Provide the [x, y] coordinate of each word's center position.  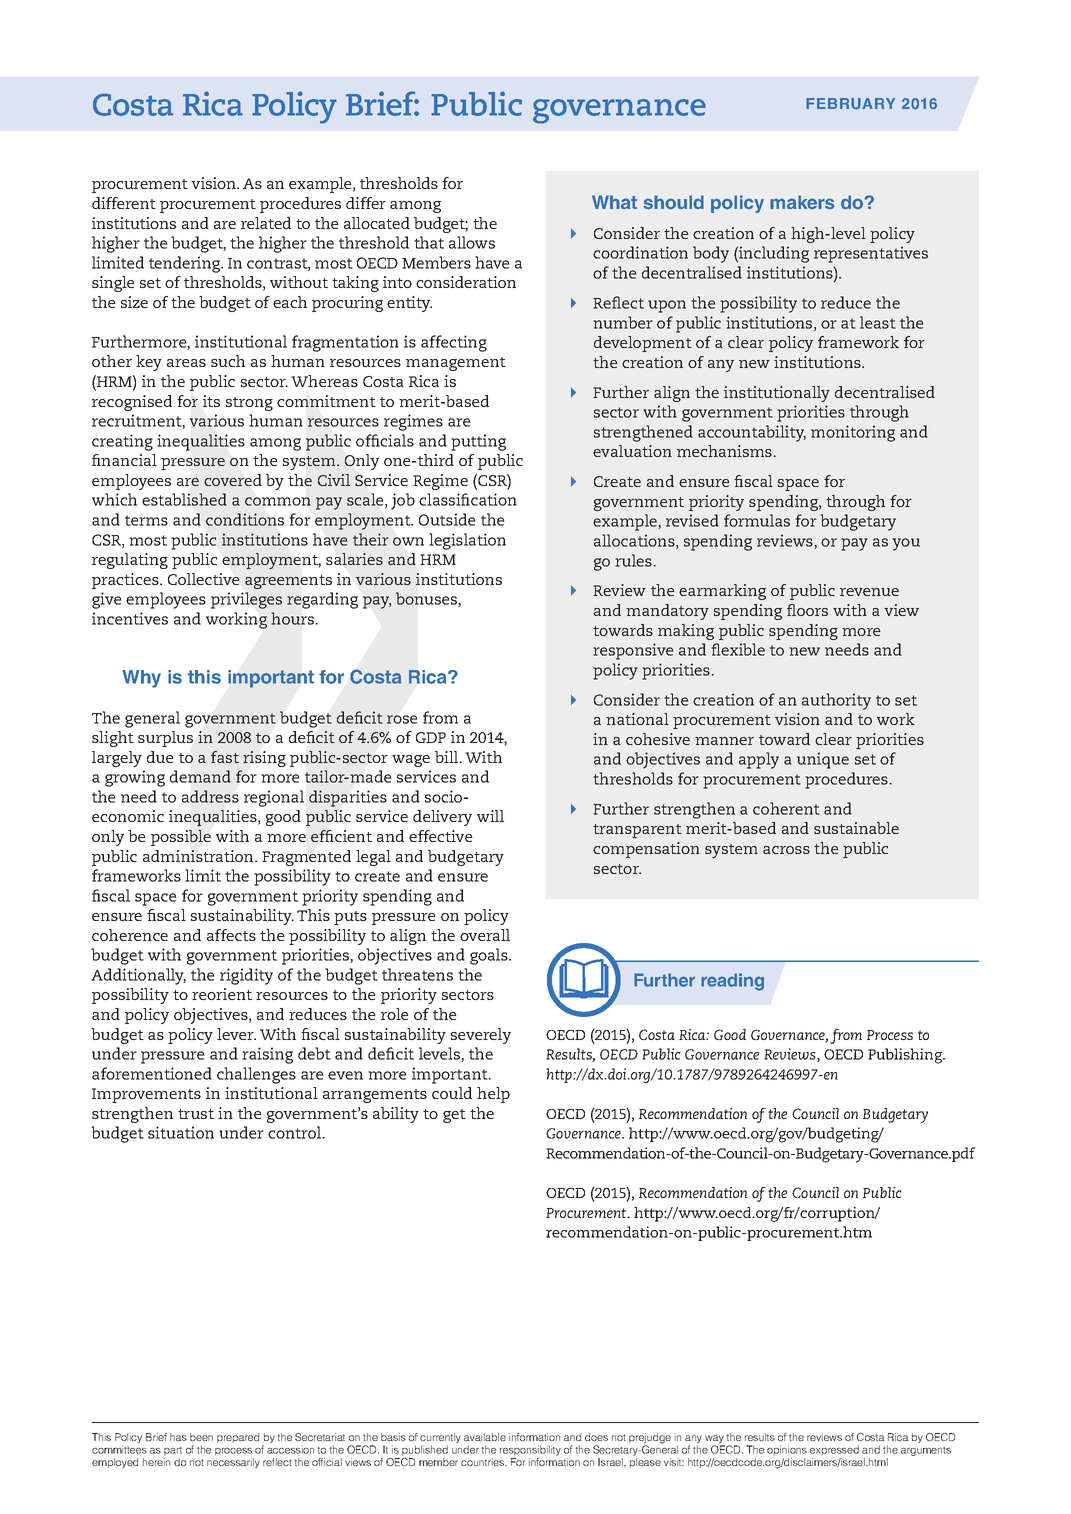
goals [490, 956]
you [906, 544]
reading [732, 982]
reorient [222, 994]
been [201, 1437]
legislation [467, 541]
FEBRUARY [850, 104]
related [266, 223]
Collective [204, 579]
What [614, 202]
